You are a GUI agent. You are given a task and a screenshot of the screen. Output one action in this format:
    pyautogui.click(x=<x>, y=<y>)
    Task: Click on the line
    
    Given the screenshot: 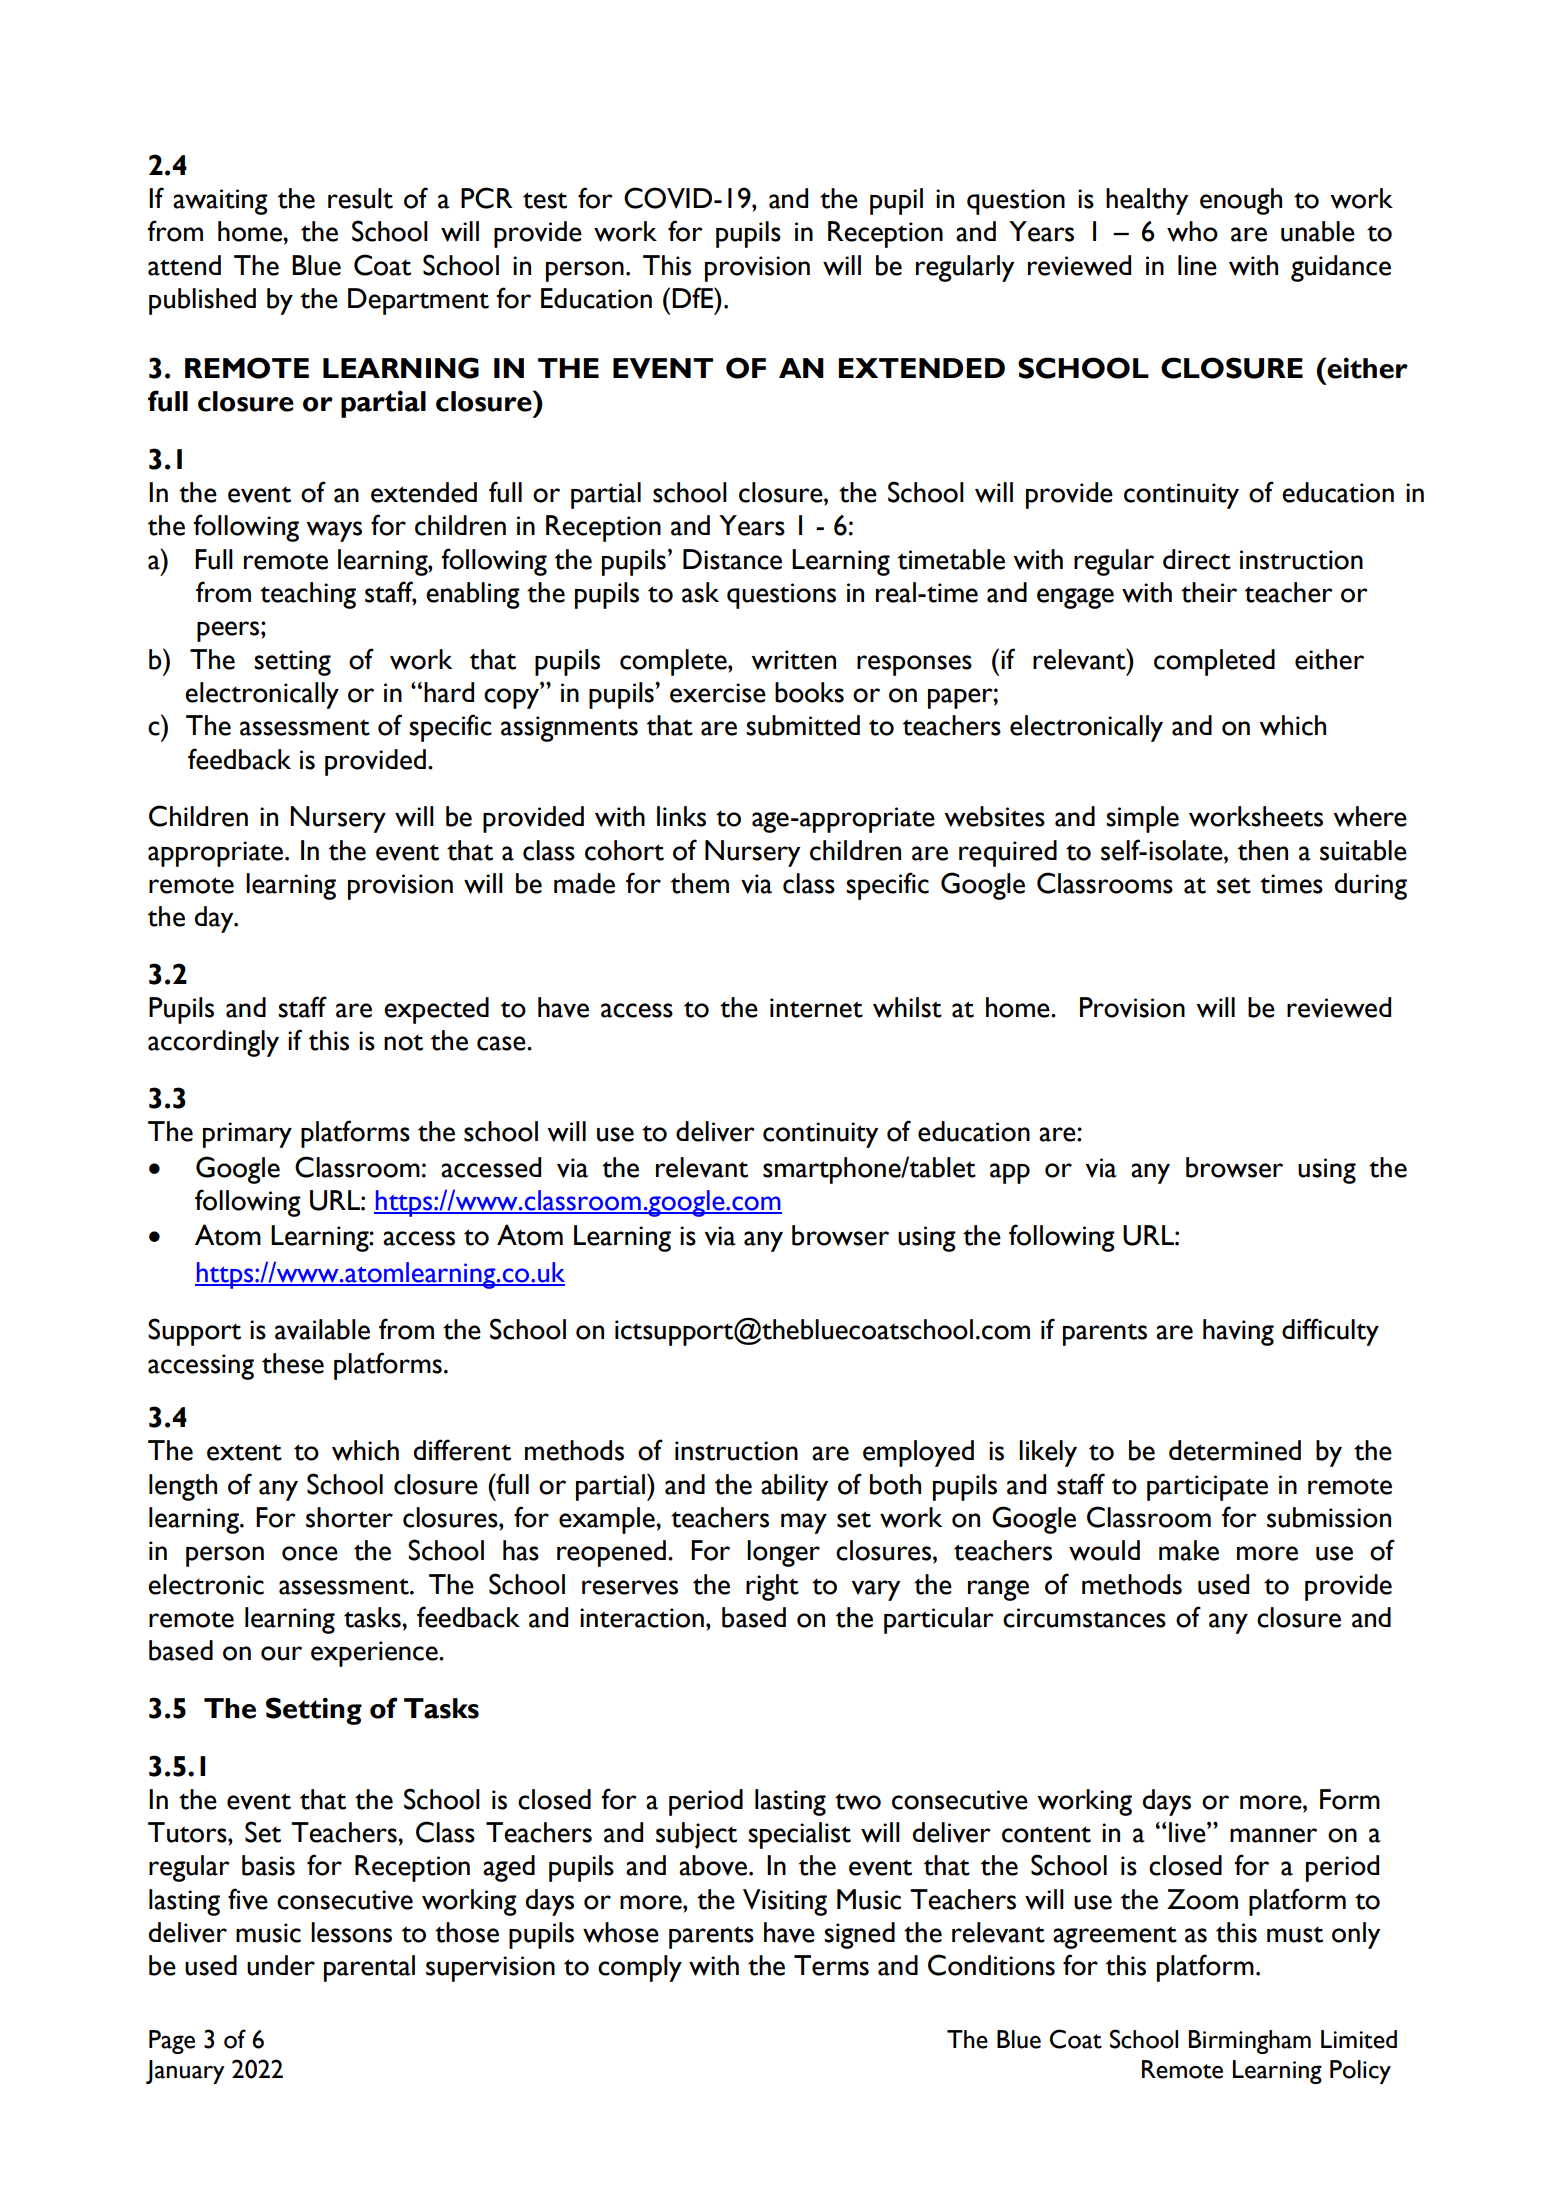 What is the action you would take?
    pyautogui.click(x=1197, y=265)
